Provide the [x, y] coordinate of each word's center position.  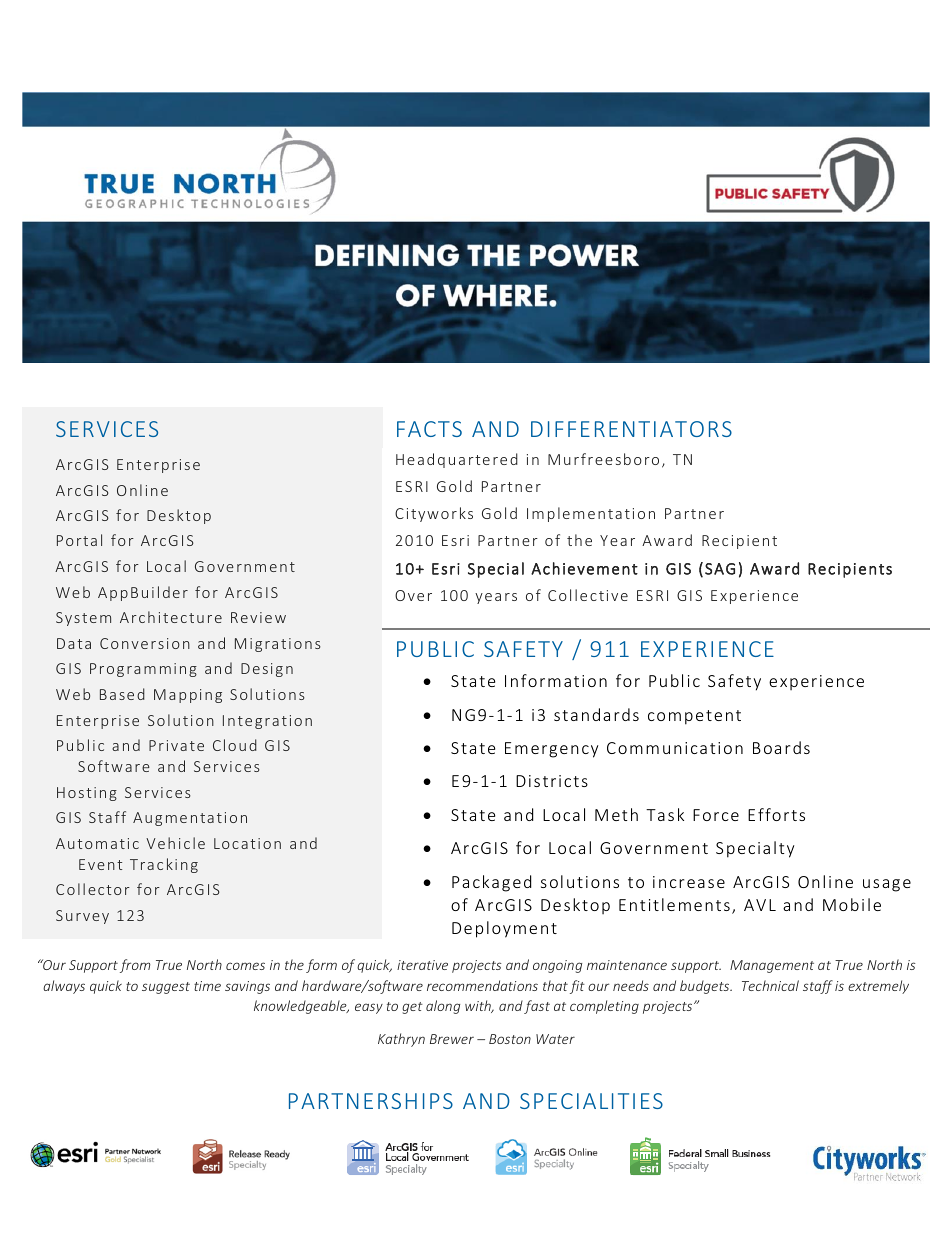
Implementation [591, 514]
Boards [781, 747]
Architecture [171, 617]
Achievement [584, 568]
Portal [79, 540]
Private [176, 745]
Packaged [491, 883]
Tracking [164, 865]
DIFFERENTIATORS [631, 429]
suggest [166, 988]
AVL [760, 905]
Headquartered [457, 460]
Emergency [551, 750]
